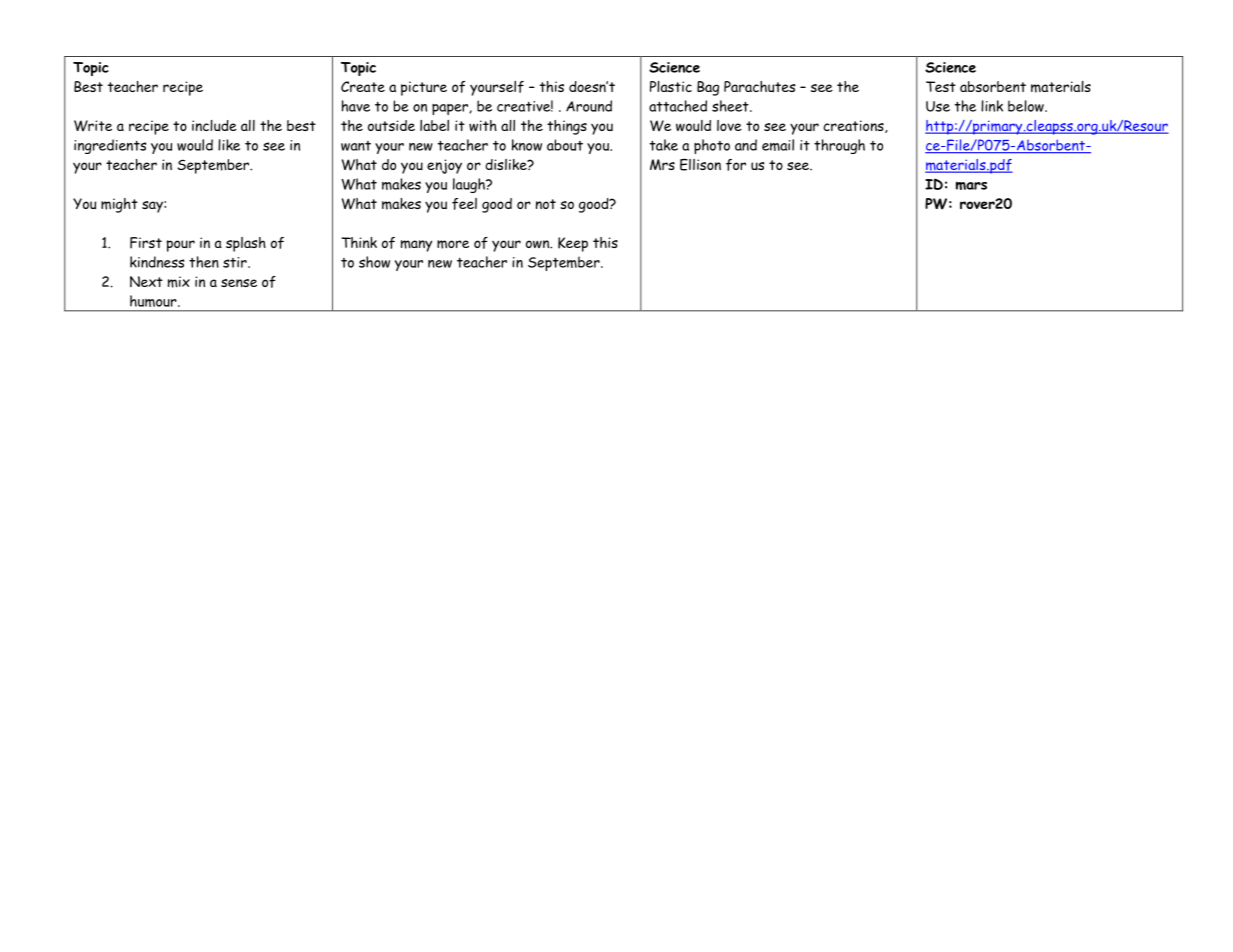 The width and height of the document is (1233, 952). I want to click on sense, so click(239, 283).
